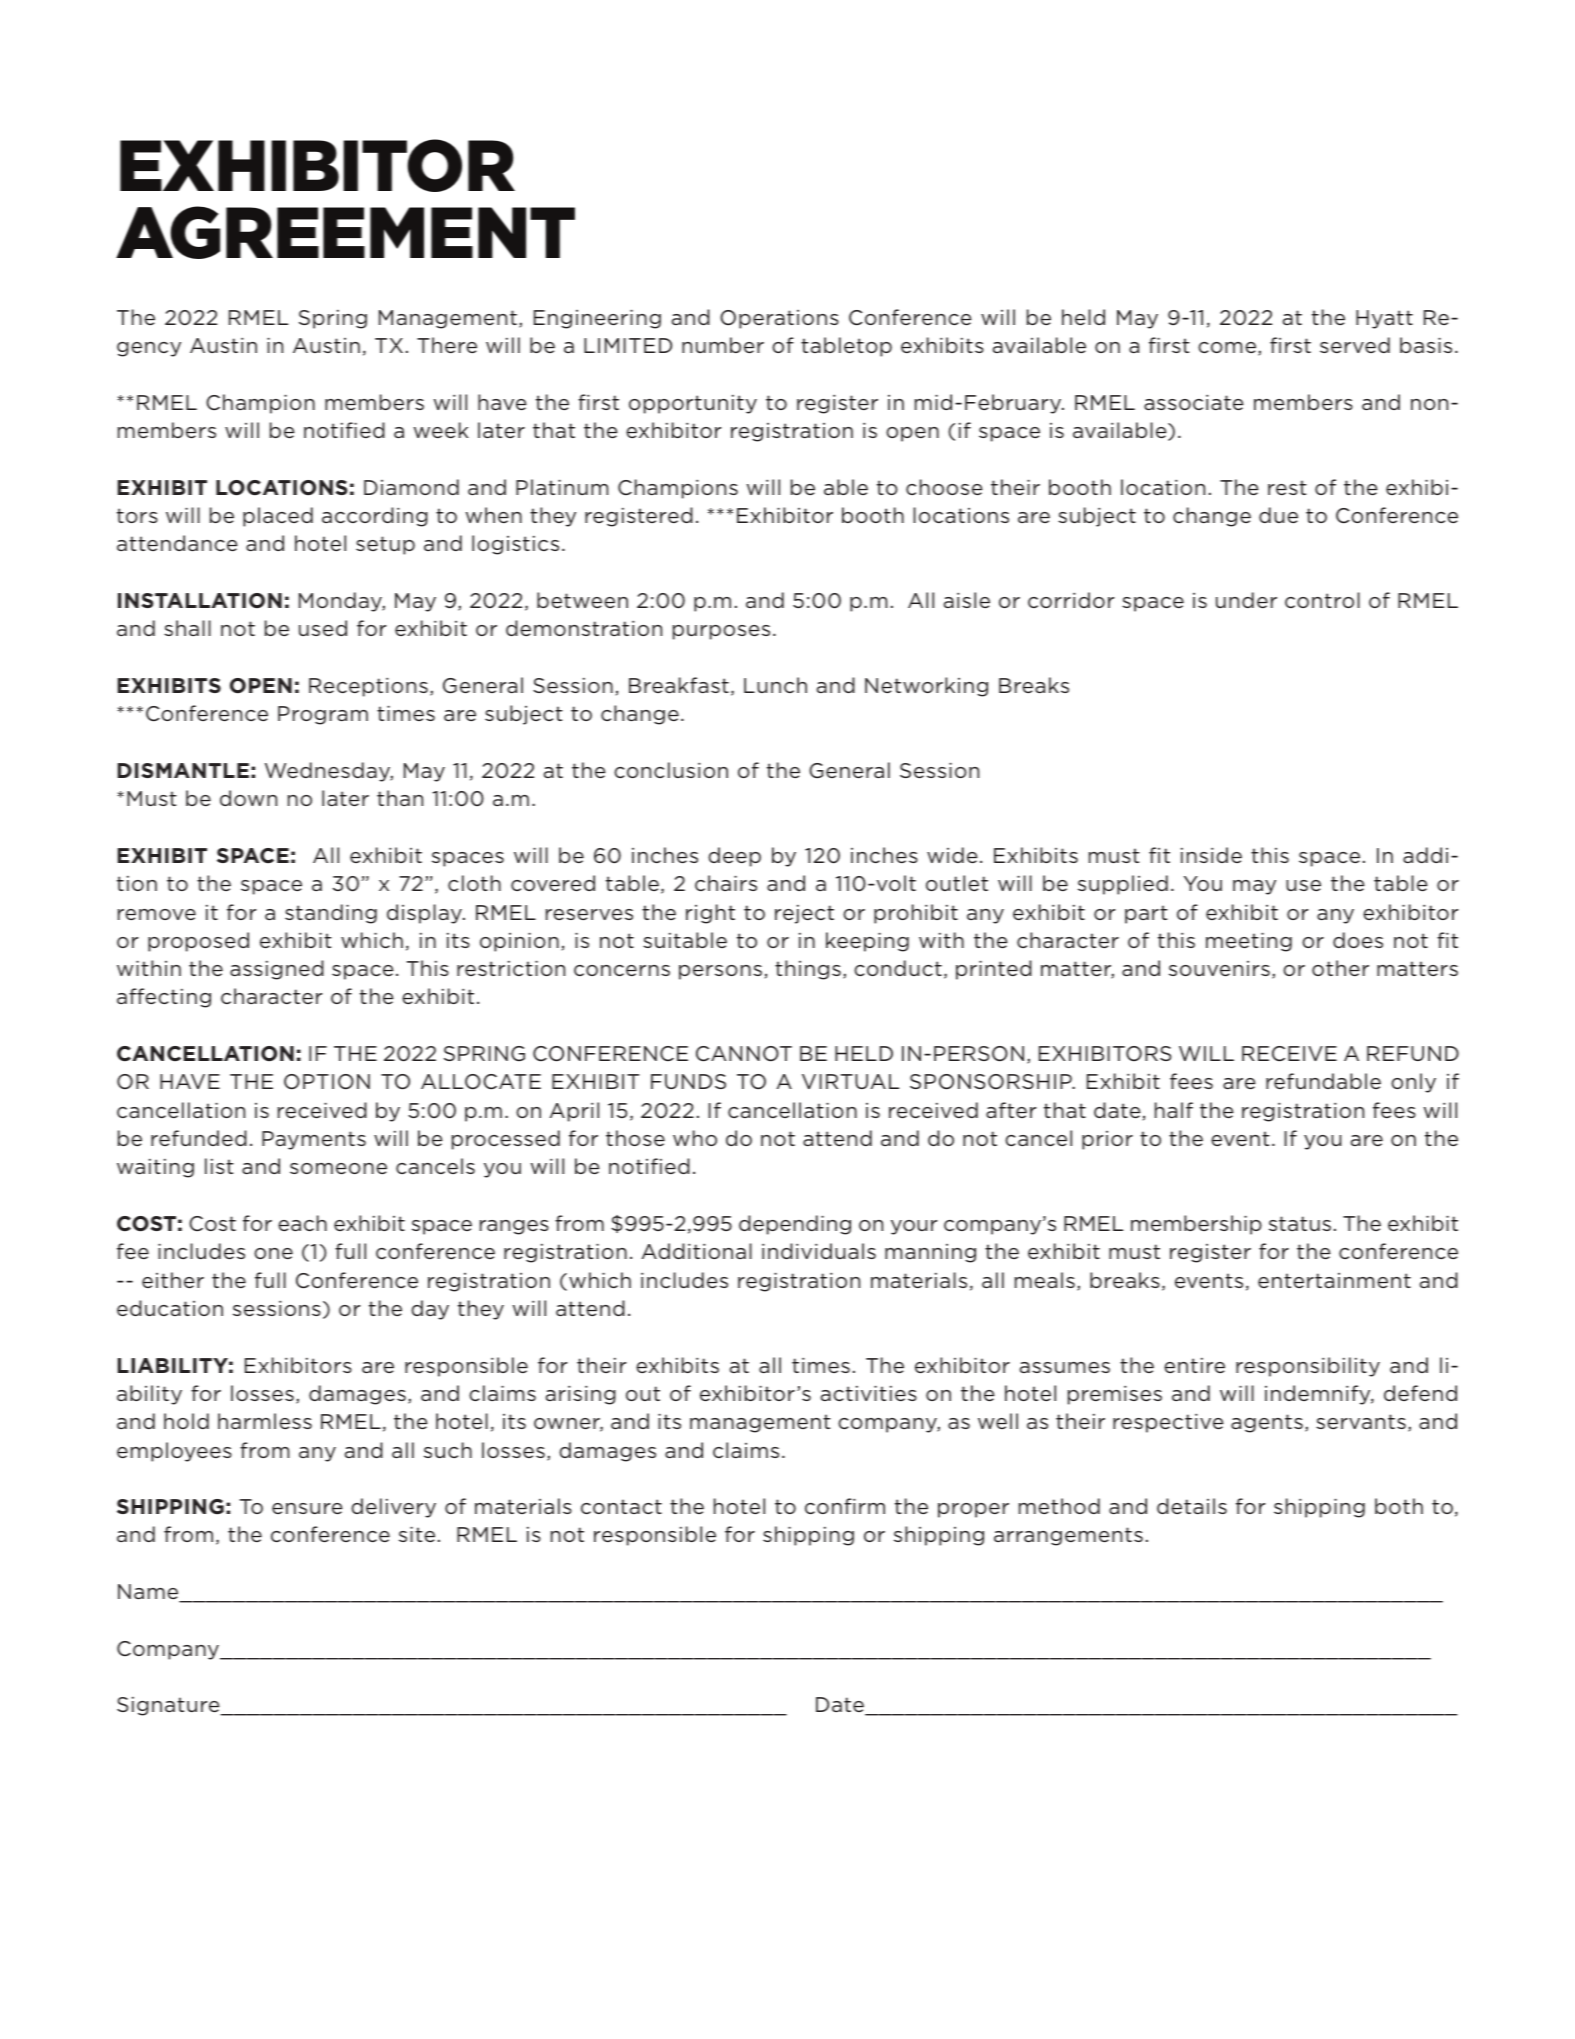 Image resolution: width=1575 pixels, height=2039 pixels. Describe the element at coordinates (1300, 1223) in the screenshot. I see `status` at that location.
